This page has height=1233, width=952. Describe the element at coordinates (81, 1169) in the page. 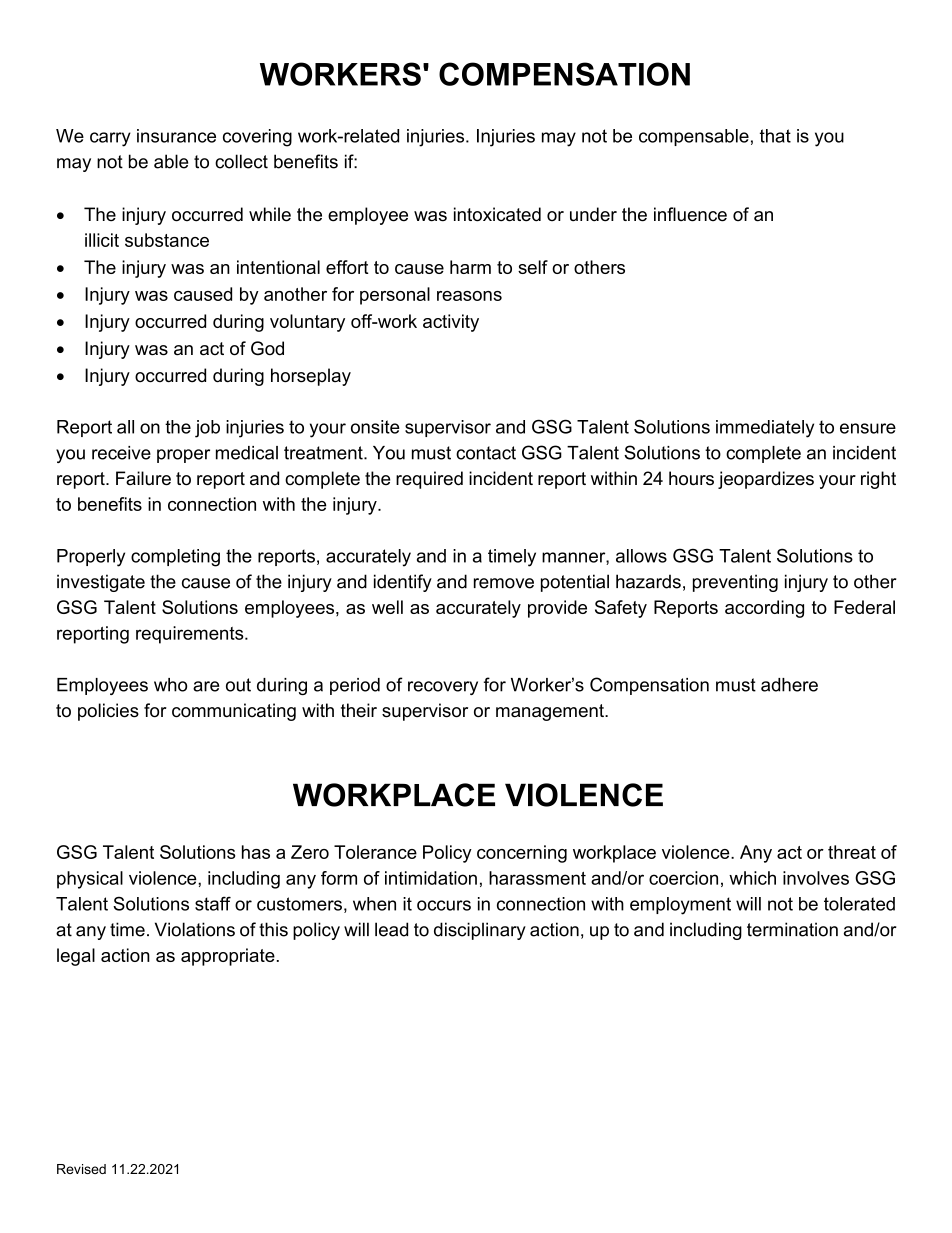

I see `Revised` at that location.
